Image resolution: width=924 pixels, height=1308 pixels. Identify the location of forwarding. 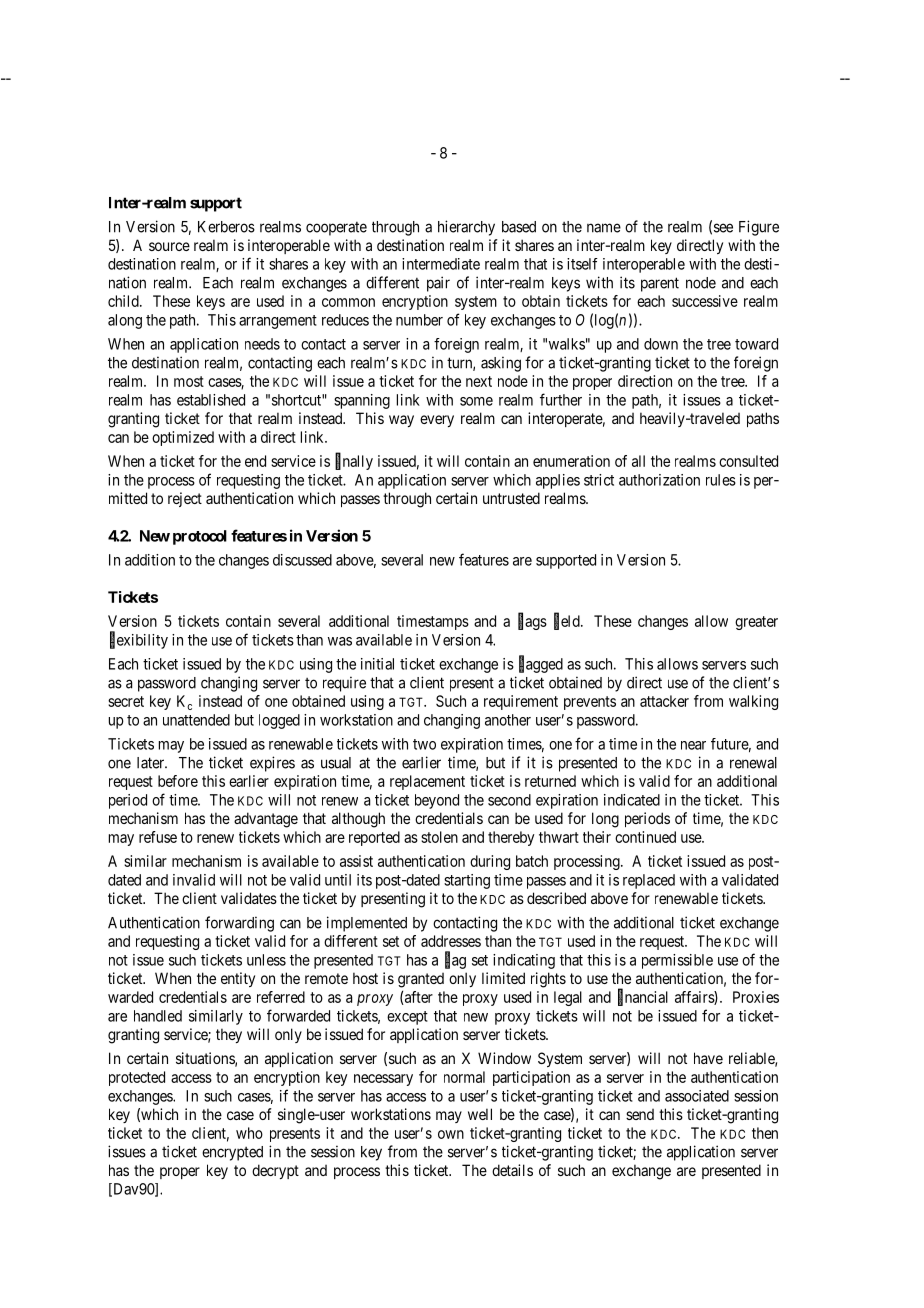
(239, 924).
